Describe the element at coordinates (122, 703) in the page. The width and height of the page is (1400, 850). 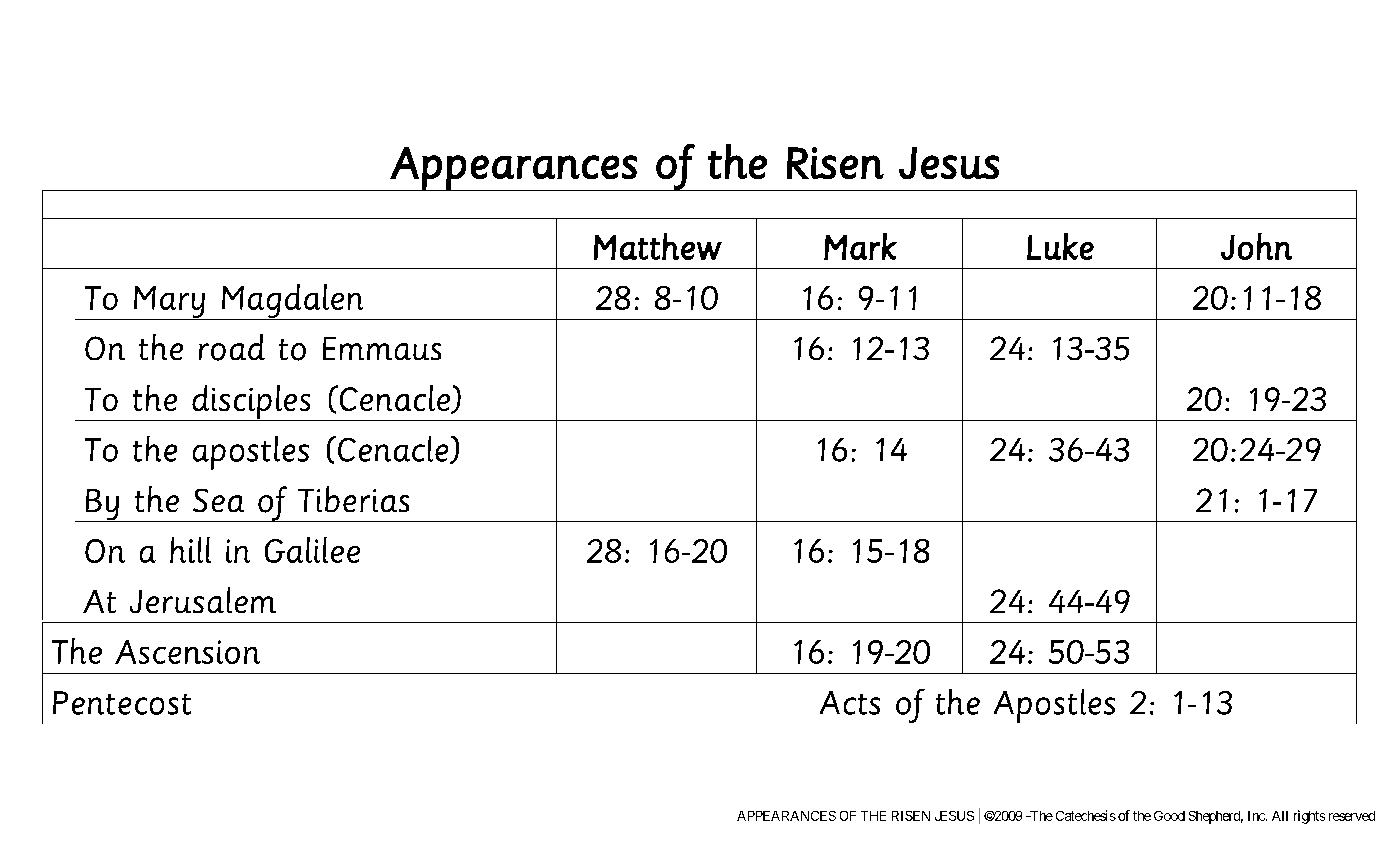
I see `Pentecost` at that location.
